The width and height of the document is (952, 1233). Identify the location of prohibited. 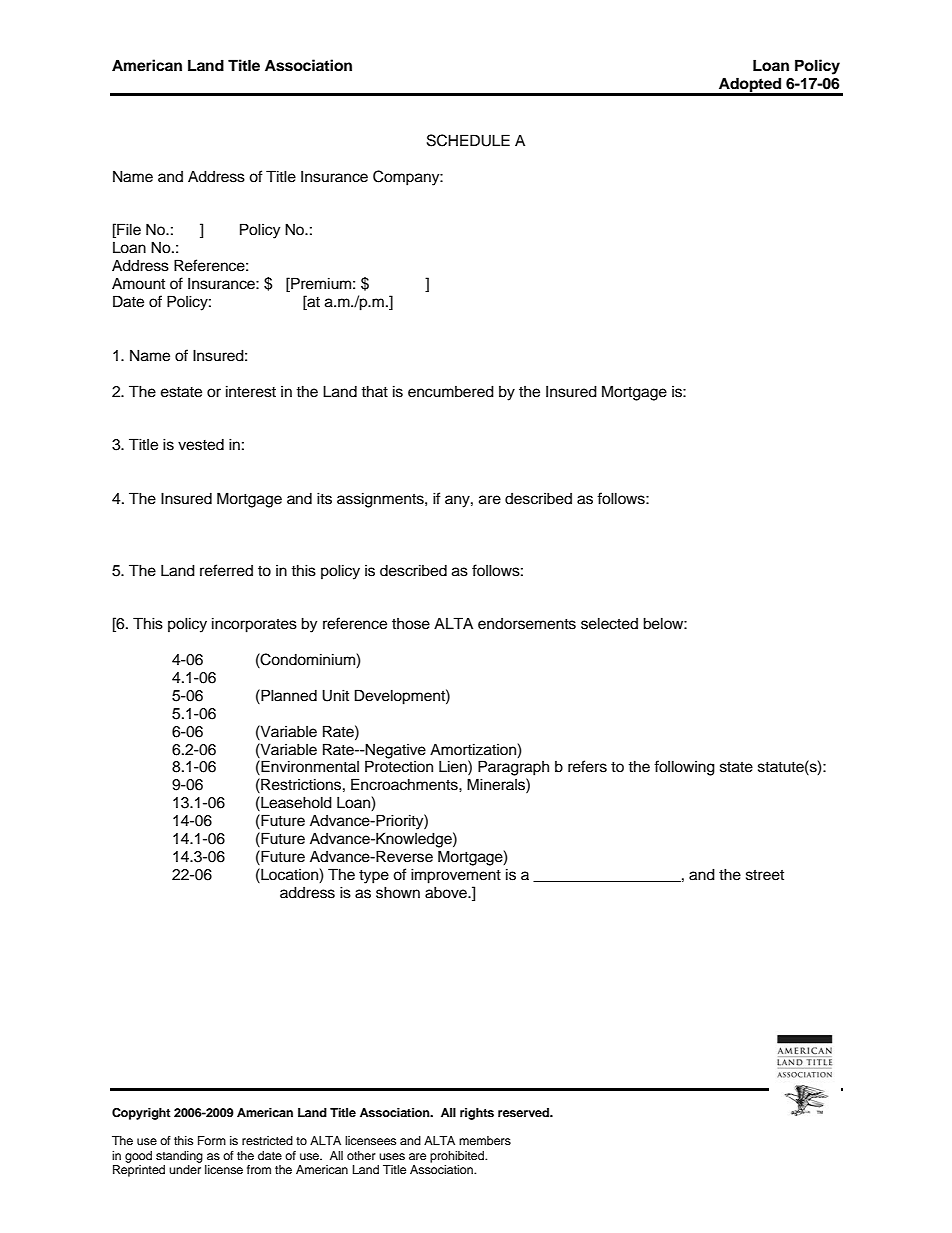
(458, 1157).
